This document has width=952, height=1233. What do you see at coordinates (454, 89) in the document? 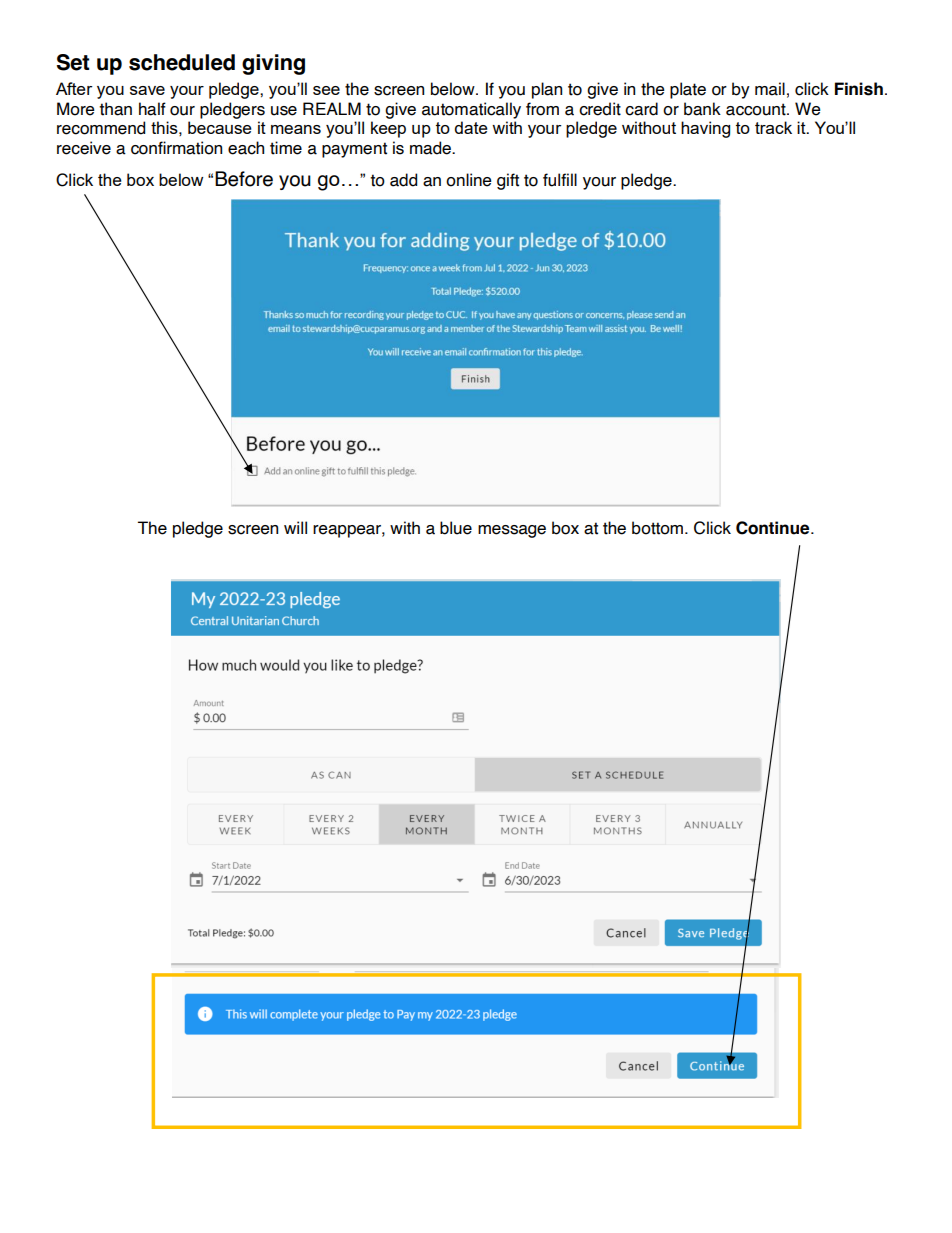
I see `below` at bounding box center [454, 89].
